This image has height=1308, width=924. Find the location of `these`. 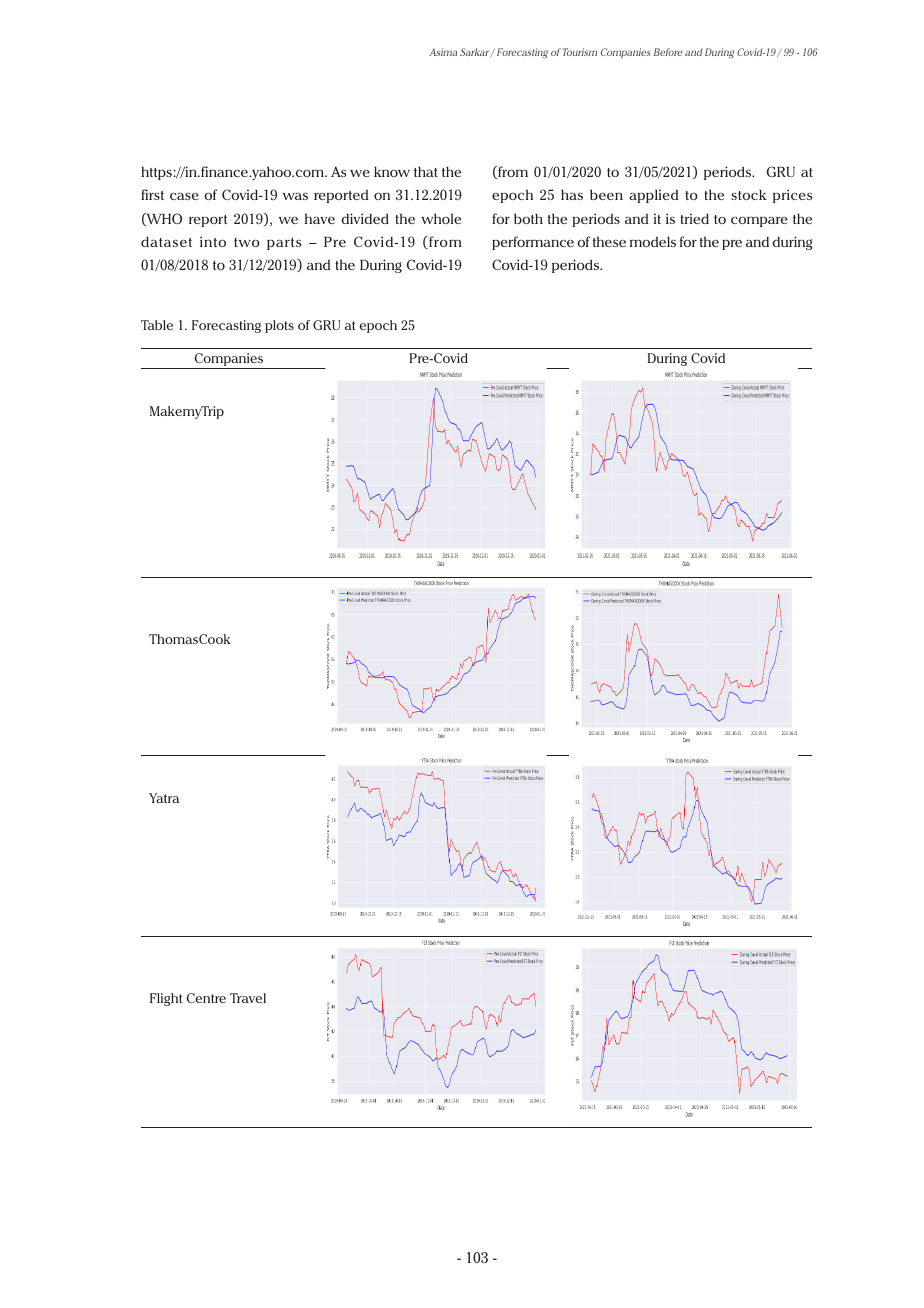

these is located at coordinates (609, 241).
